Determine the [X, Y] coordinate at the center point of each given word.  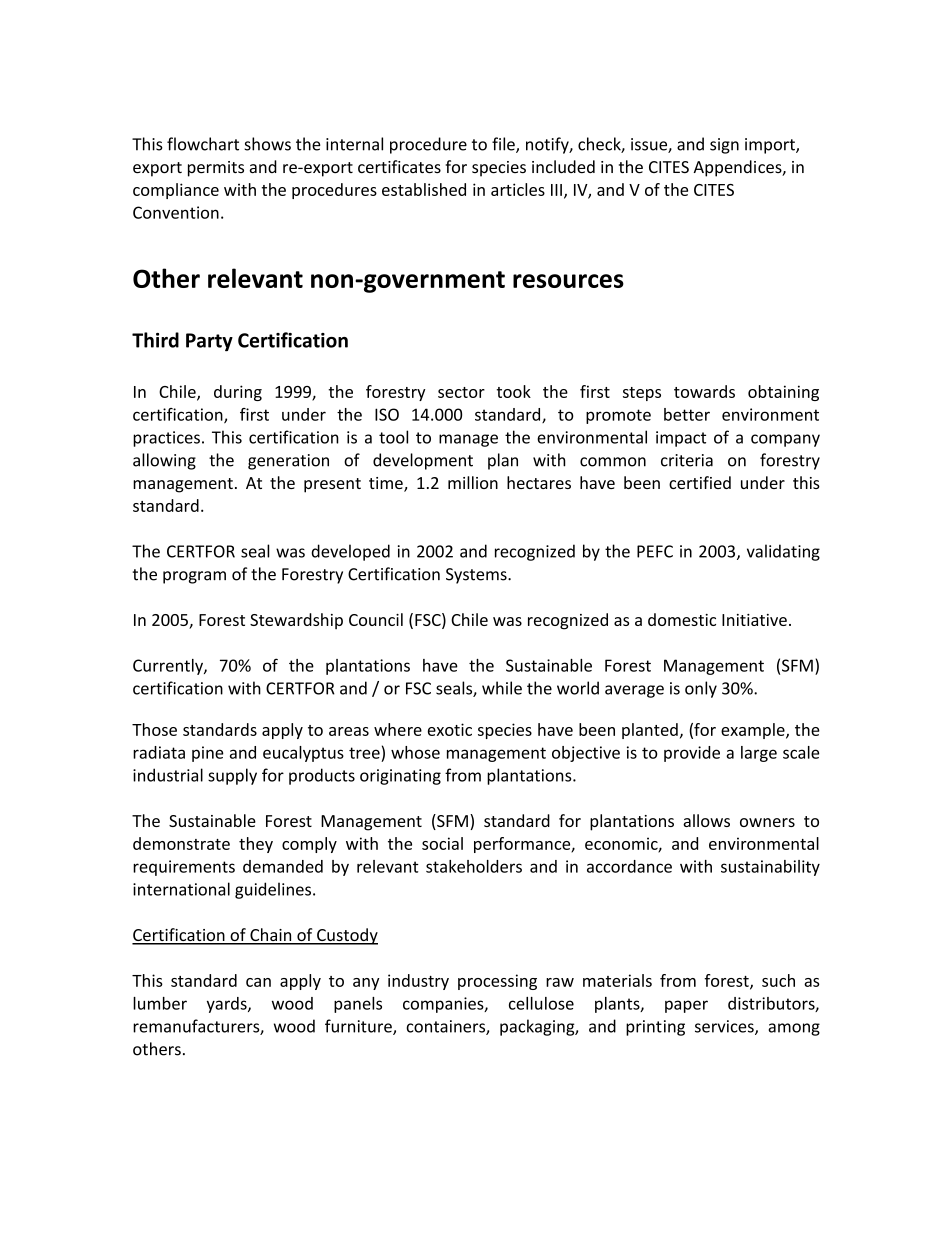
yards [228, 1005]
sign [724, 146]
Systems [477, 576]
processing [497, 982]
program [194, 577]
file [504, 145]
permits [216, 169]
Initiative [754, 620]
